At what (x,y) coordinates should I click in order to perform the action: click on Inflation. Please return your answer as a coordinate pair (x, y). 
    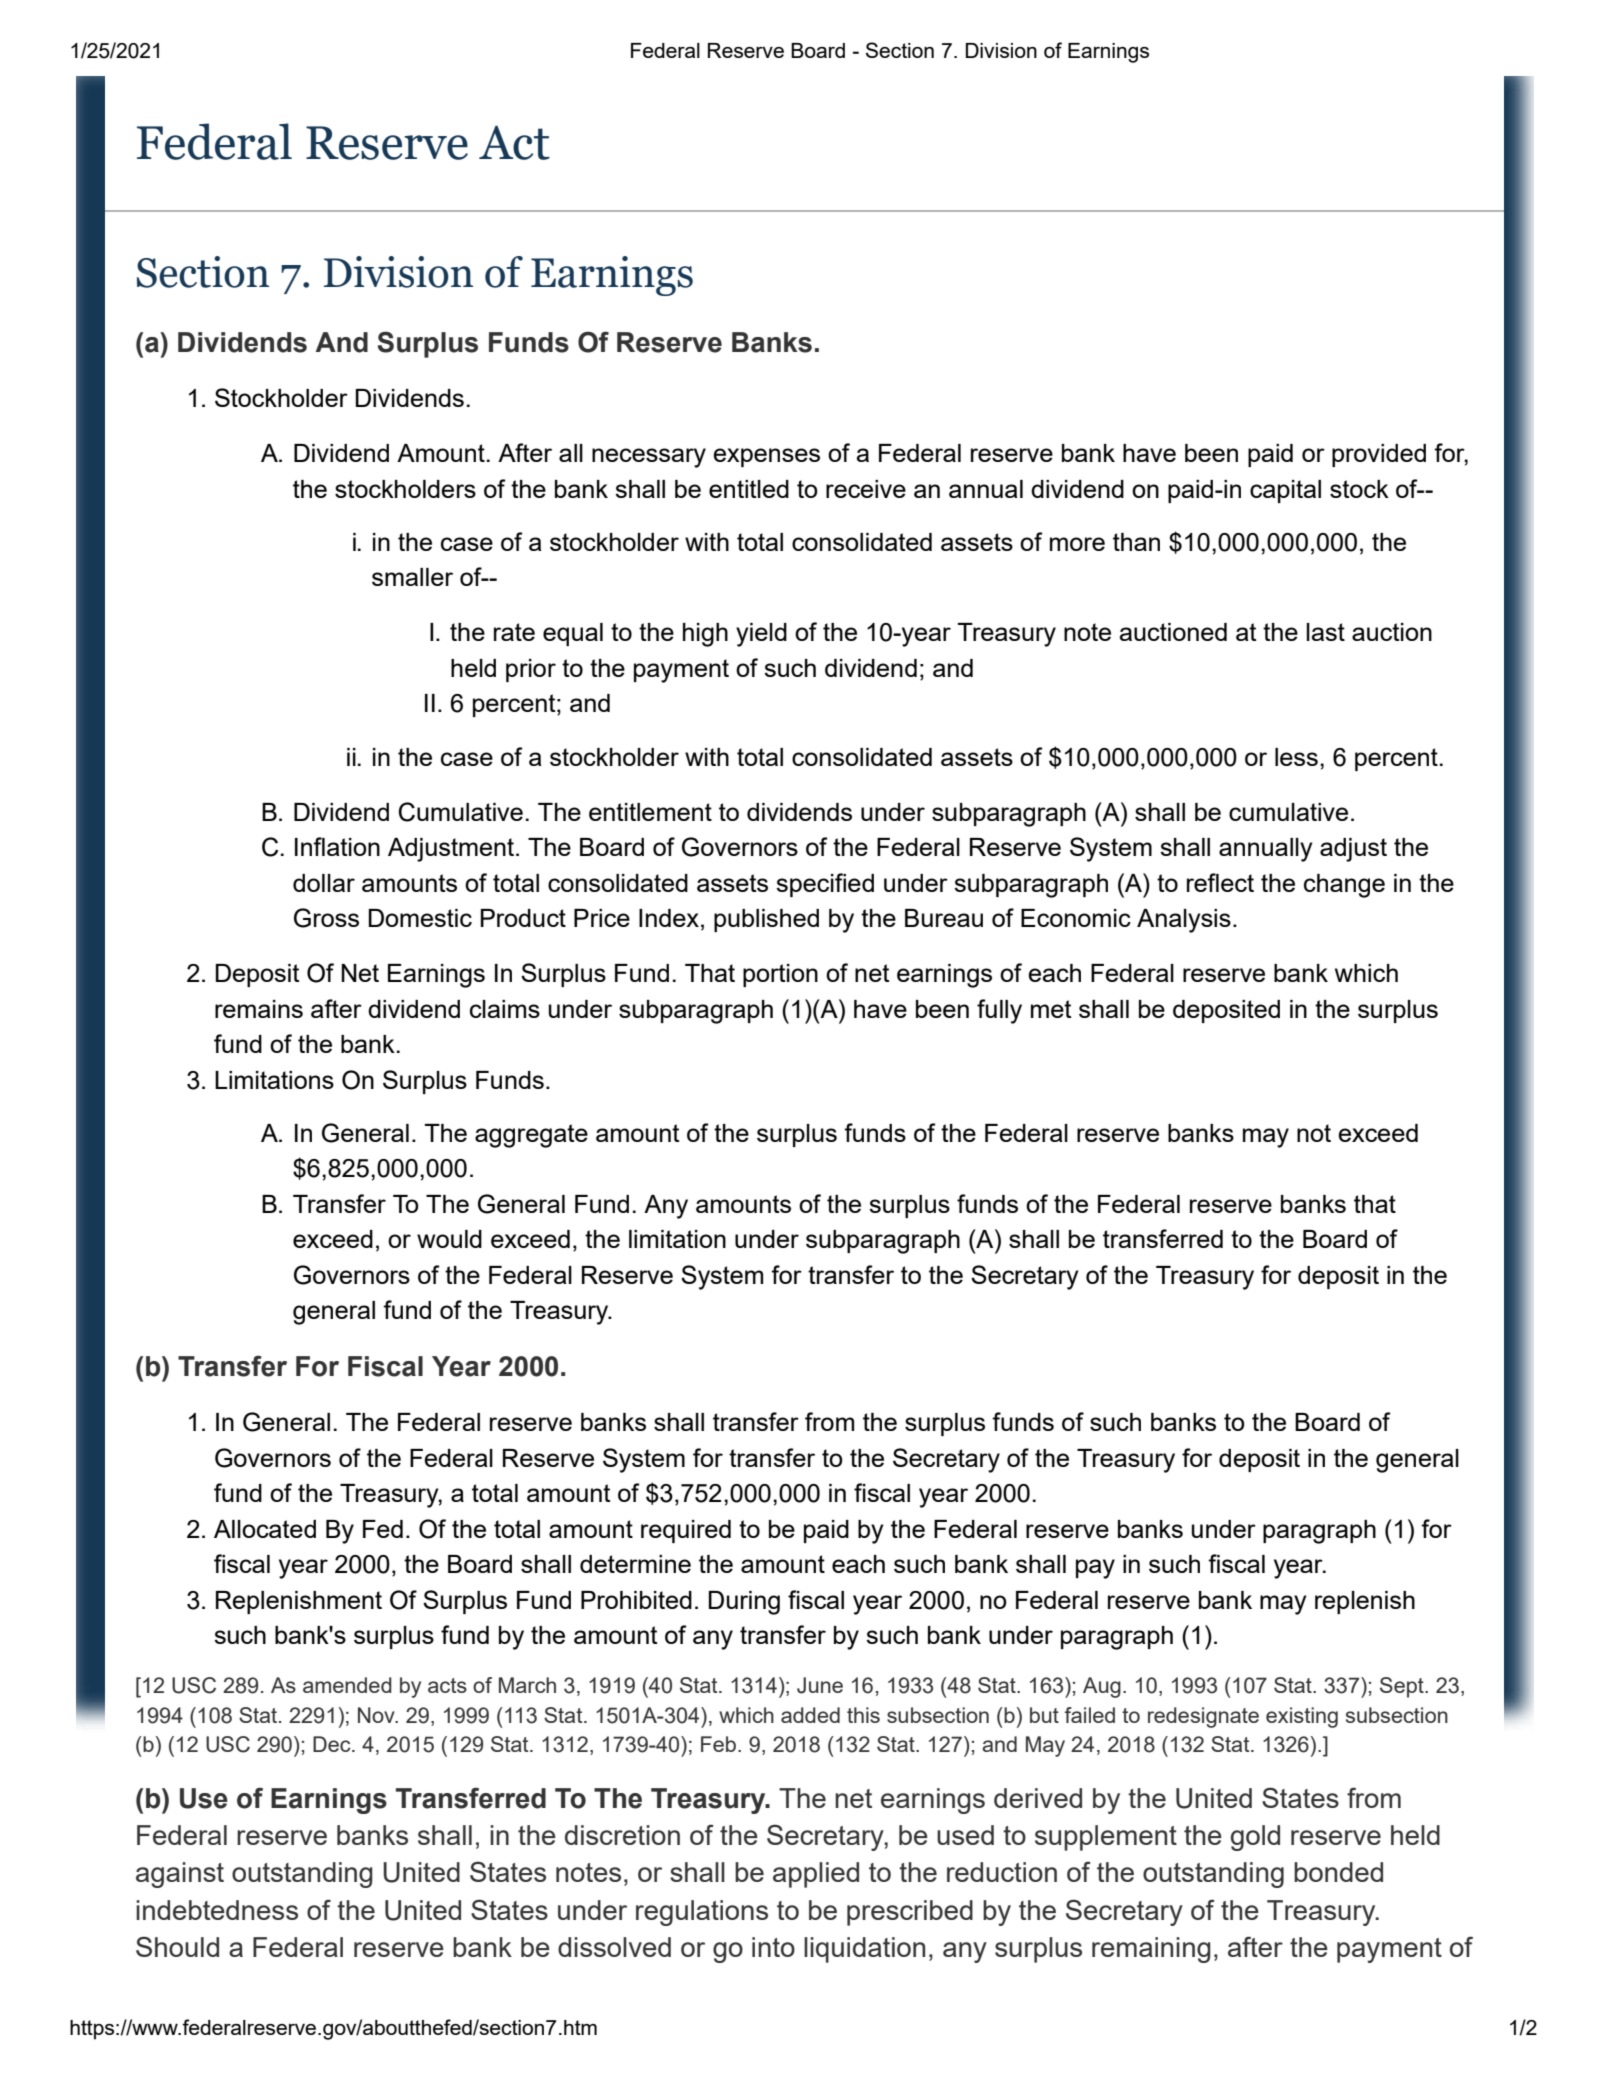
    Looking at the image, I should click on (337, 846).
